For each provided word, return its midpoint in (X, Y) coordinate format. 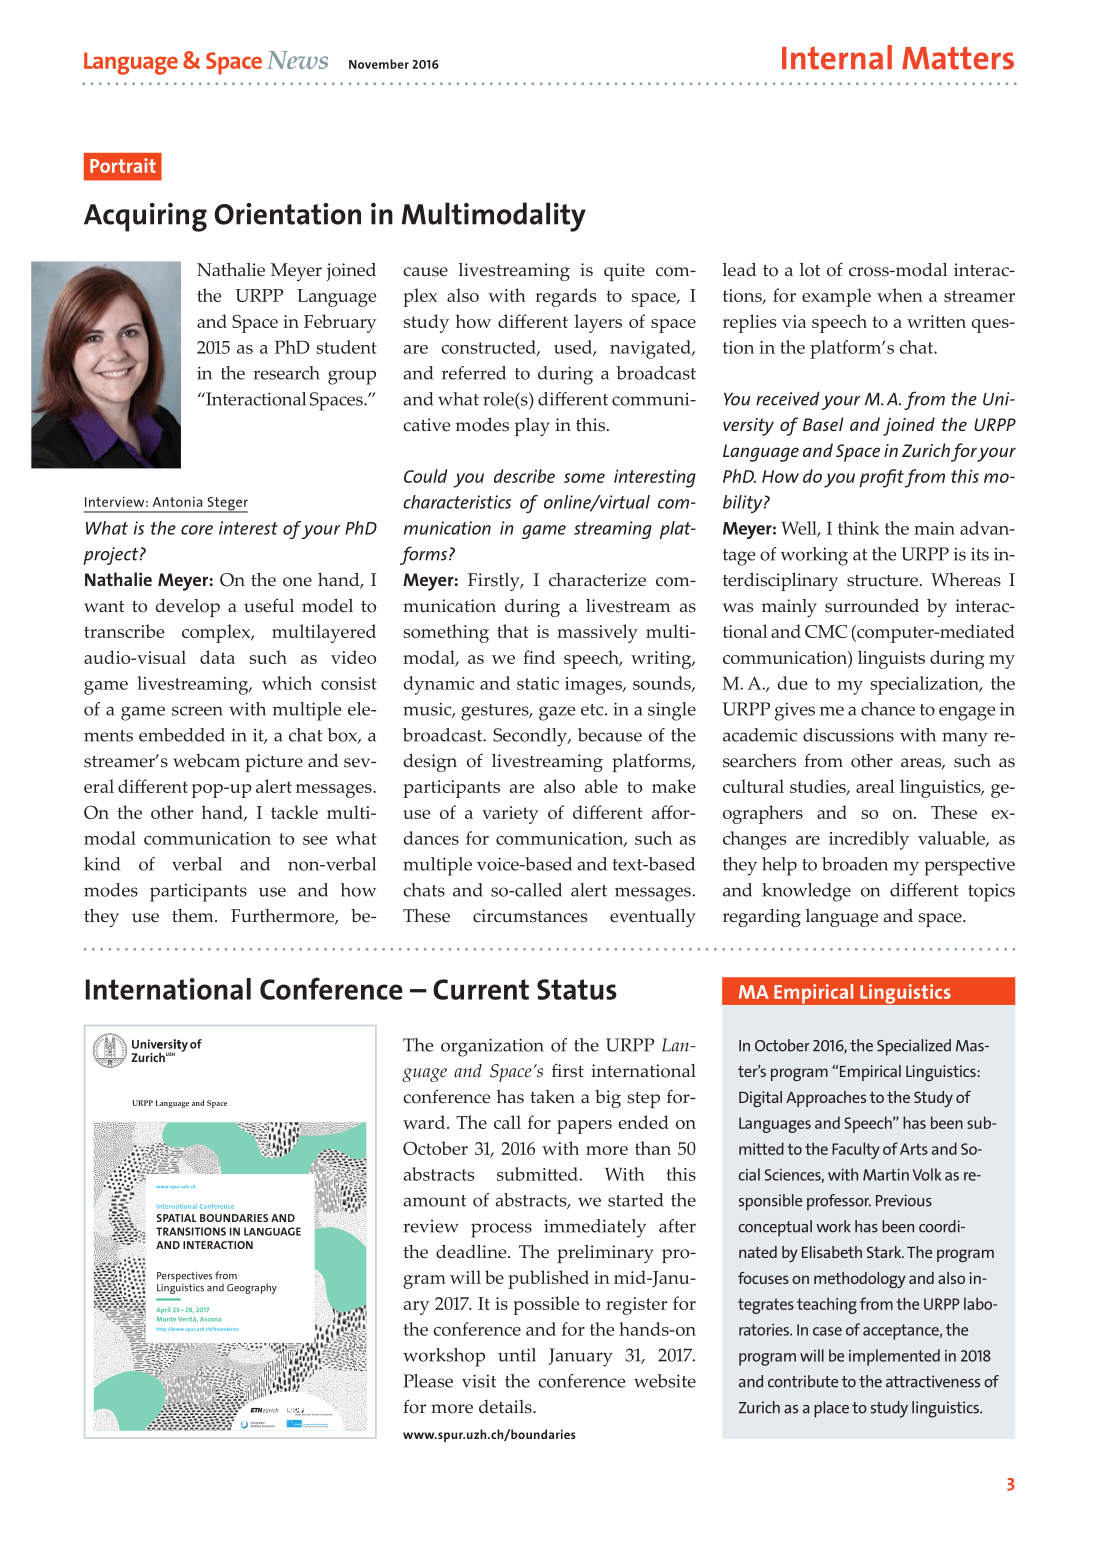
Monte (166, 1319)
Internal (837, 57)
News (297, 60)
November (379, 64)
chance (888, 709)
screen (197, 711)
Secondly (531, 737)
